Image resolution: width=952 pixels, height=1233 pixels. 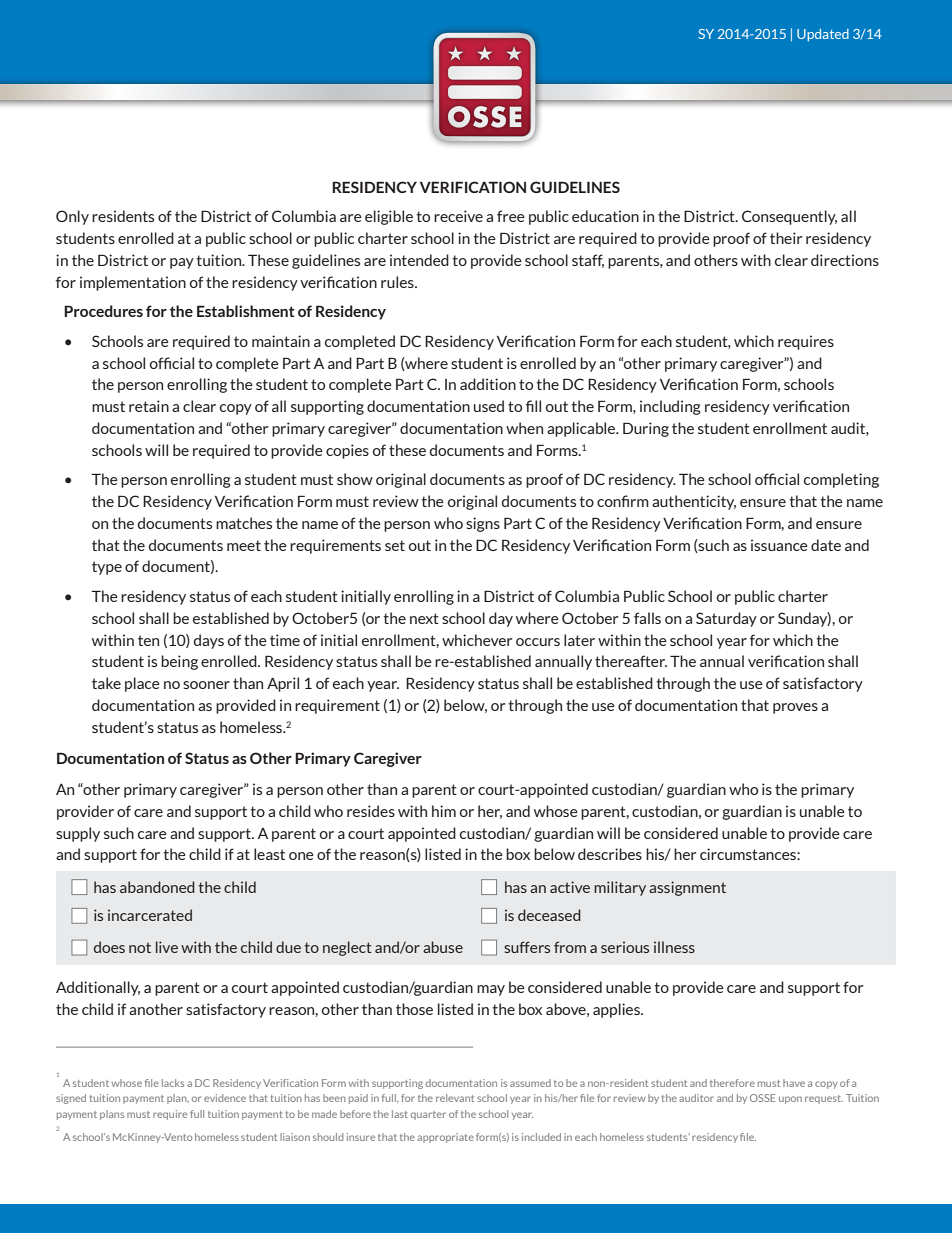 I want to click on retain, so click(x=149, y=406).
